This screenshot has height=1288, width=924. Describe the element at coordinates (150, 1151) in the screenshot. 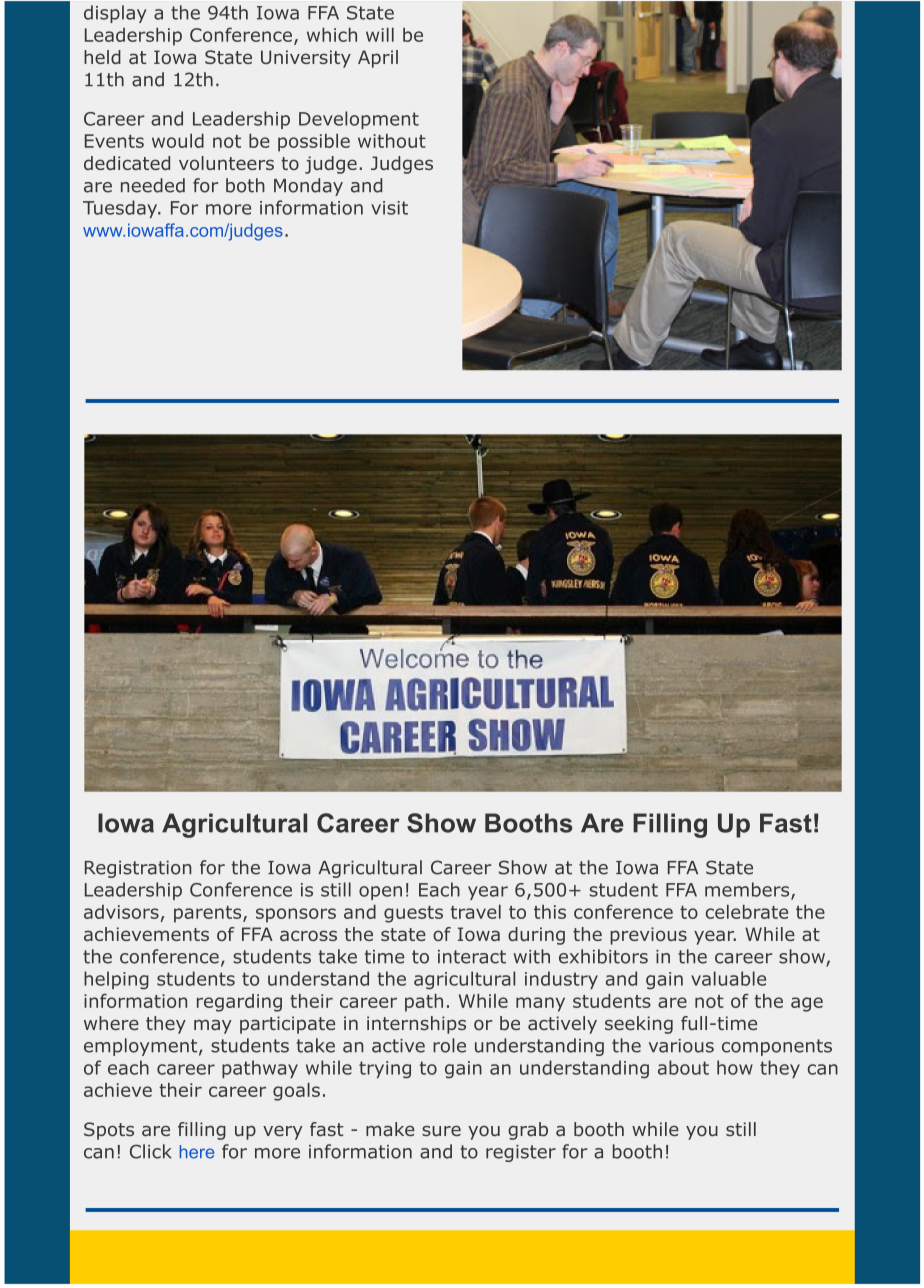

I see `Click` at that location.
